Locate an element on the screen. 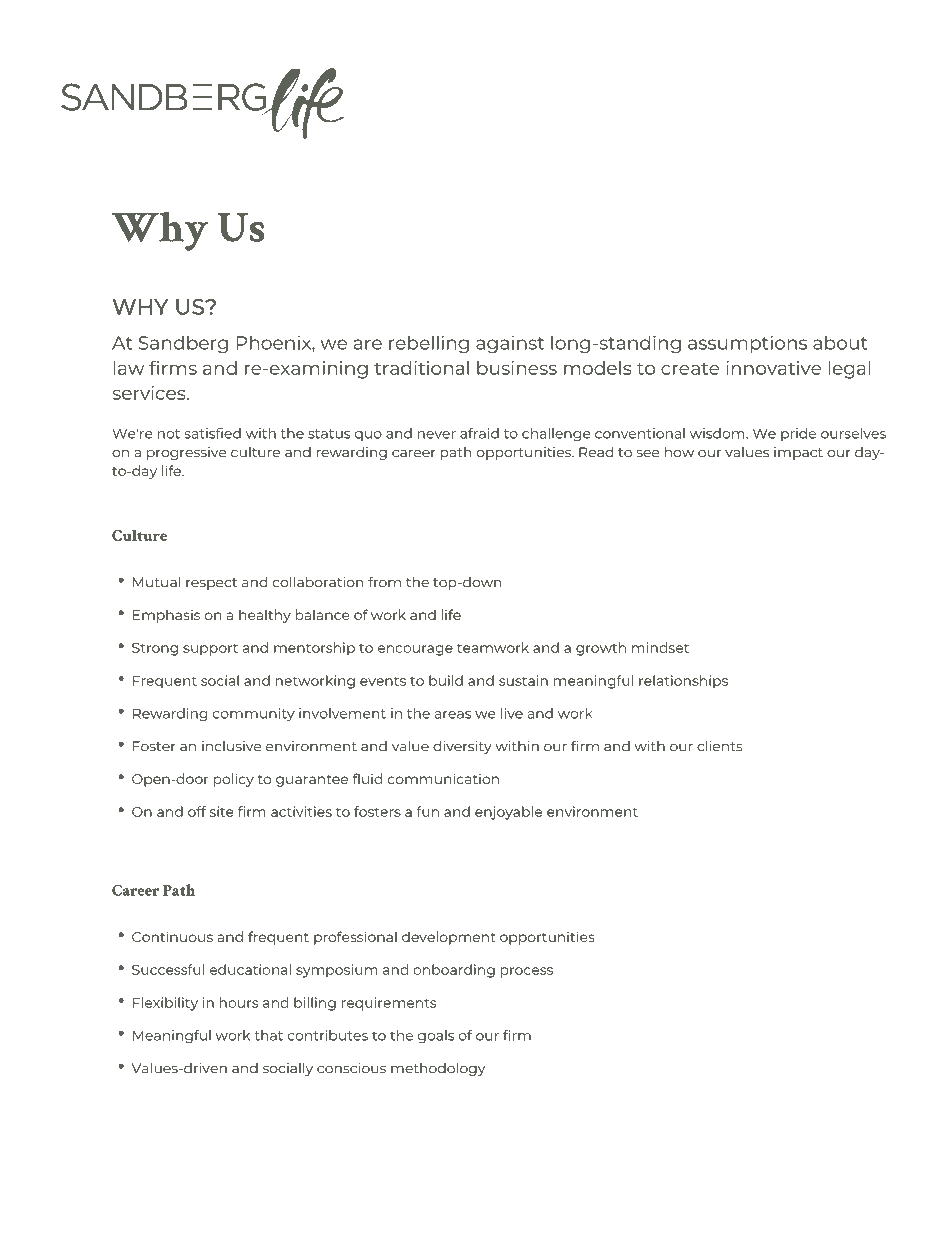  innovative is located at coordinates (773, 368).
